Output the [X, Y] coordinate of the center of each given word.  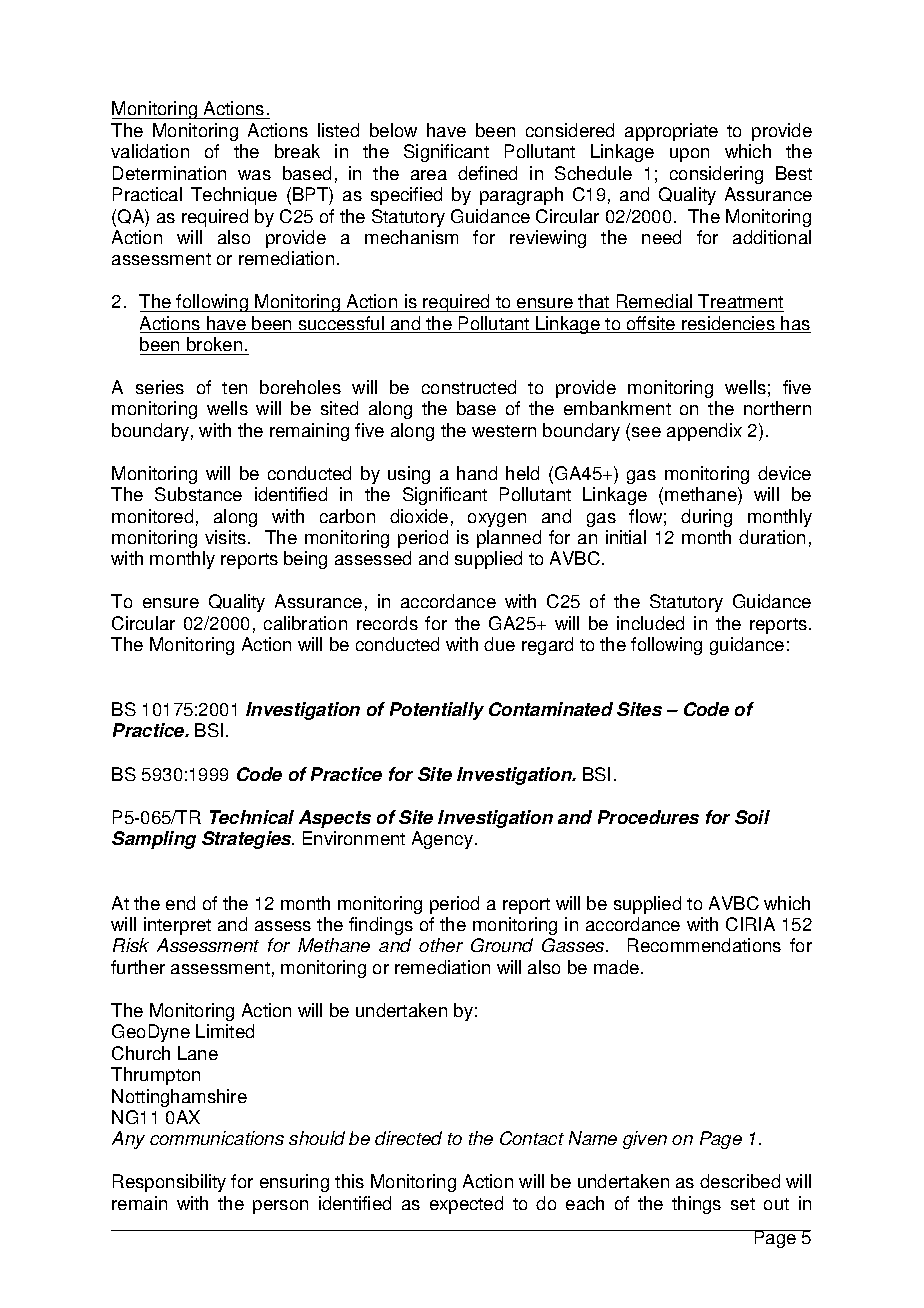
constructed [469, 387]
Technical [252, 817]
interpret [177, 926]
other [441, 945]
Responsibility [169, 1183]
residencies [728, 324]
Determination [169, 173]
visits [225, 537]
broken [214, 344]
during [706, 518]
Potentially [437, 711]
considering [716, 175]
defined [487, 173]
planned [509, 539]
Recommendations [704, 945]
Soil [752, 817]
